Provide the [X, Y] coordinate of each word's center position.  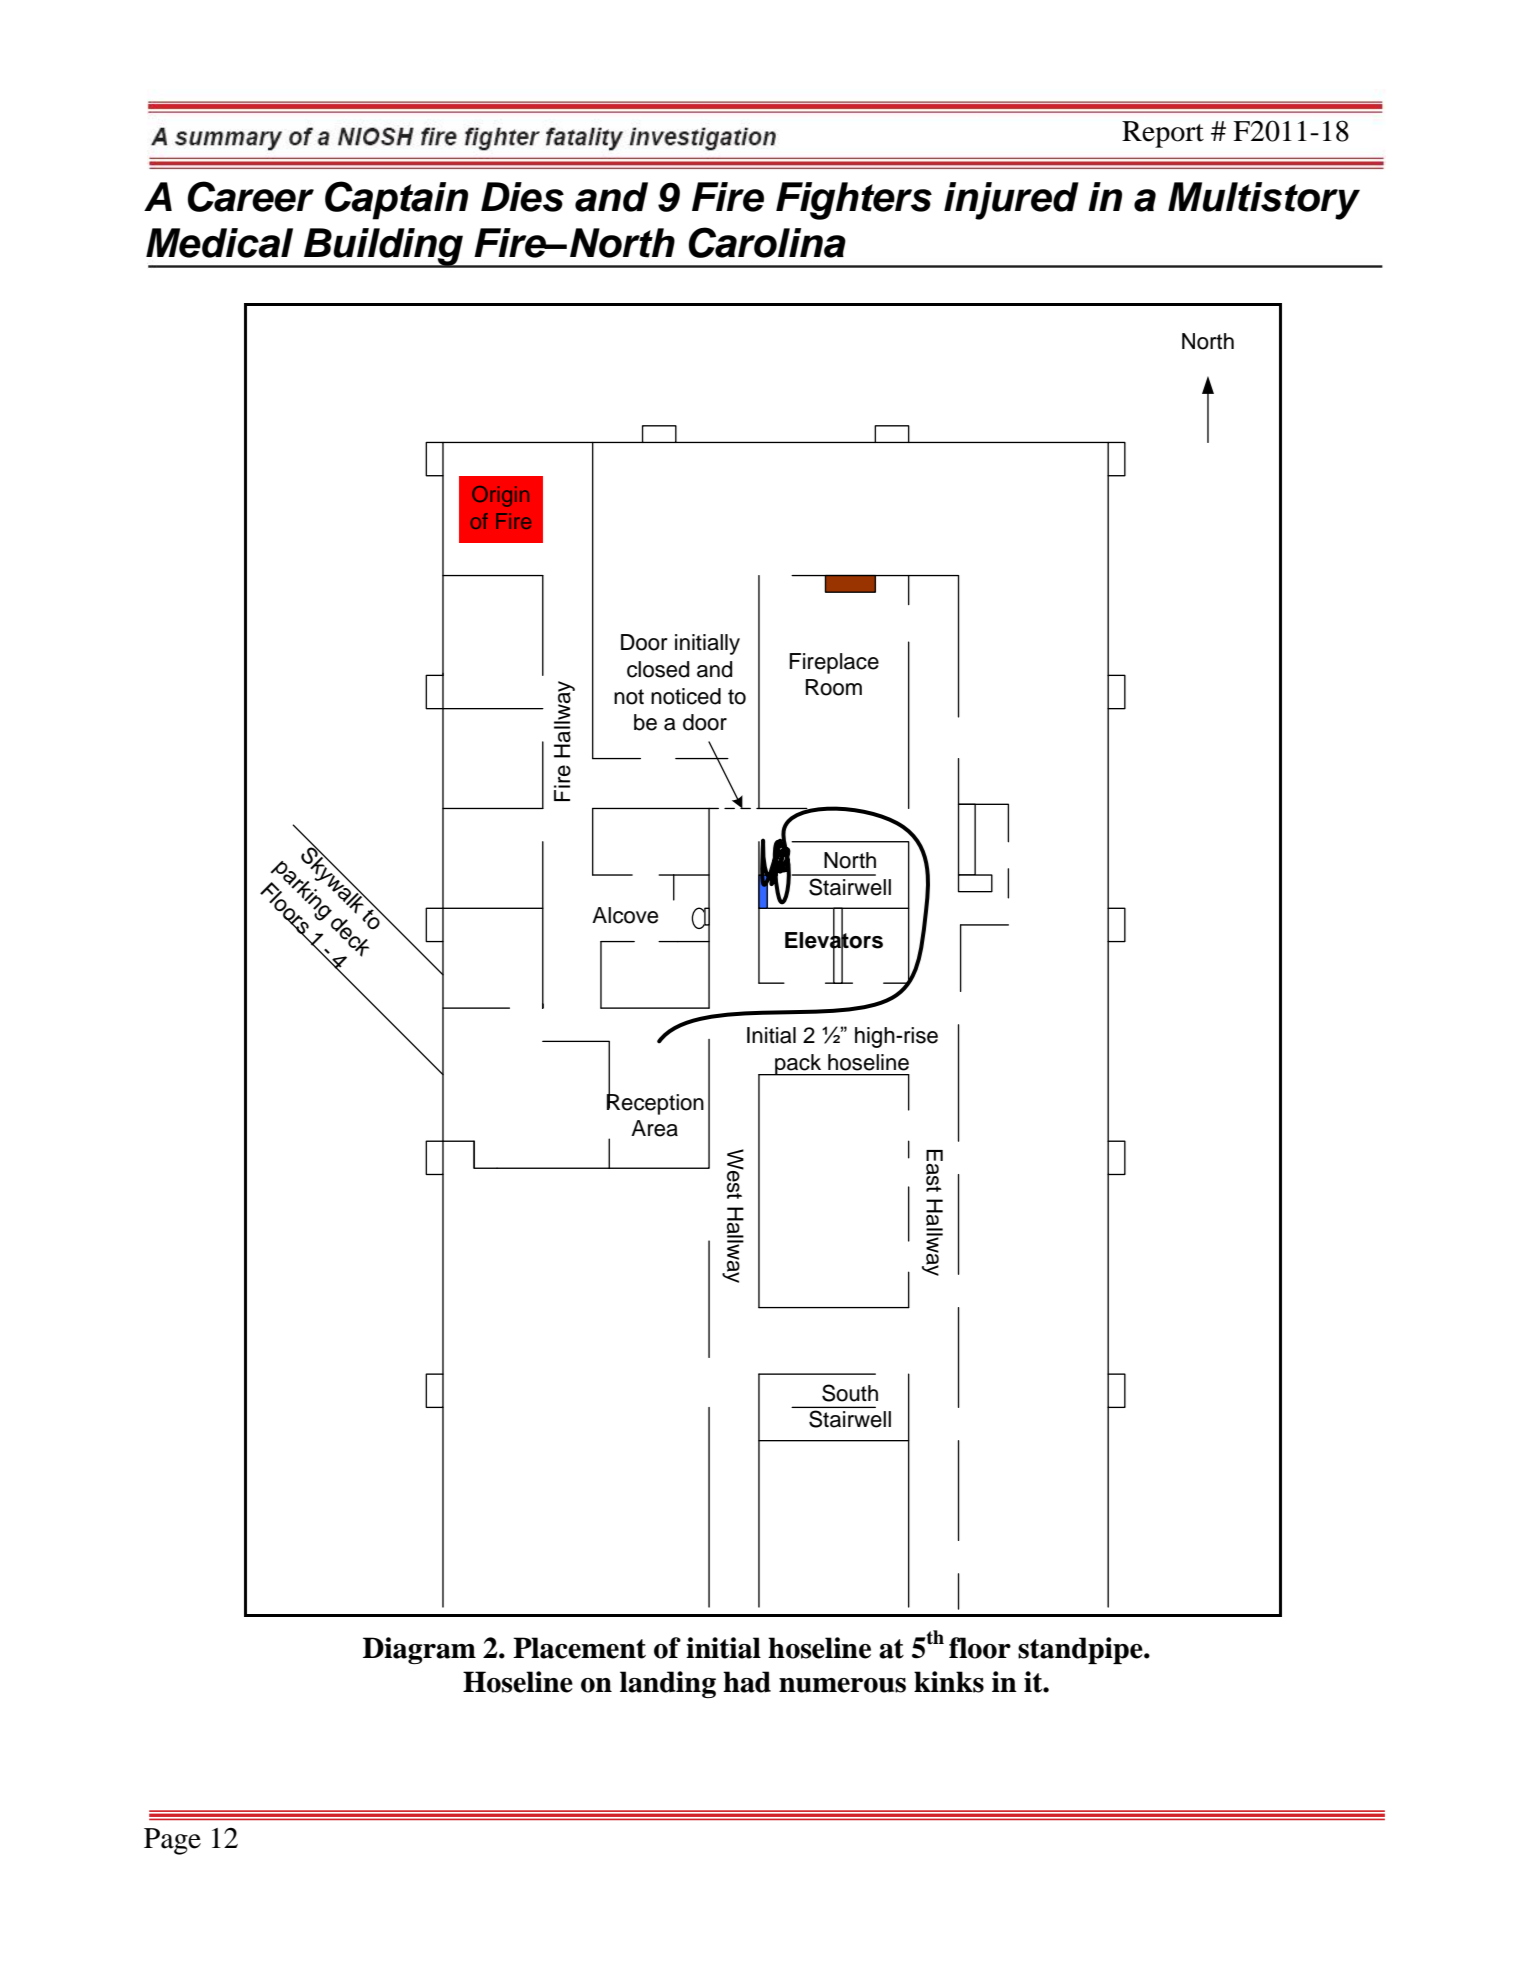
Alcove [625, 915]
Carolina [767, 242]
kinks [949, 1682]
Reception [655, 1103]
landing [668, 1684]
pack [798, 1065]
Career [251, 196]
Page [172, 1841]
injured [1011, 201]
